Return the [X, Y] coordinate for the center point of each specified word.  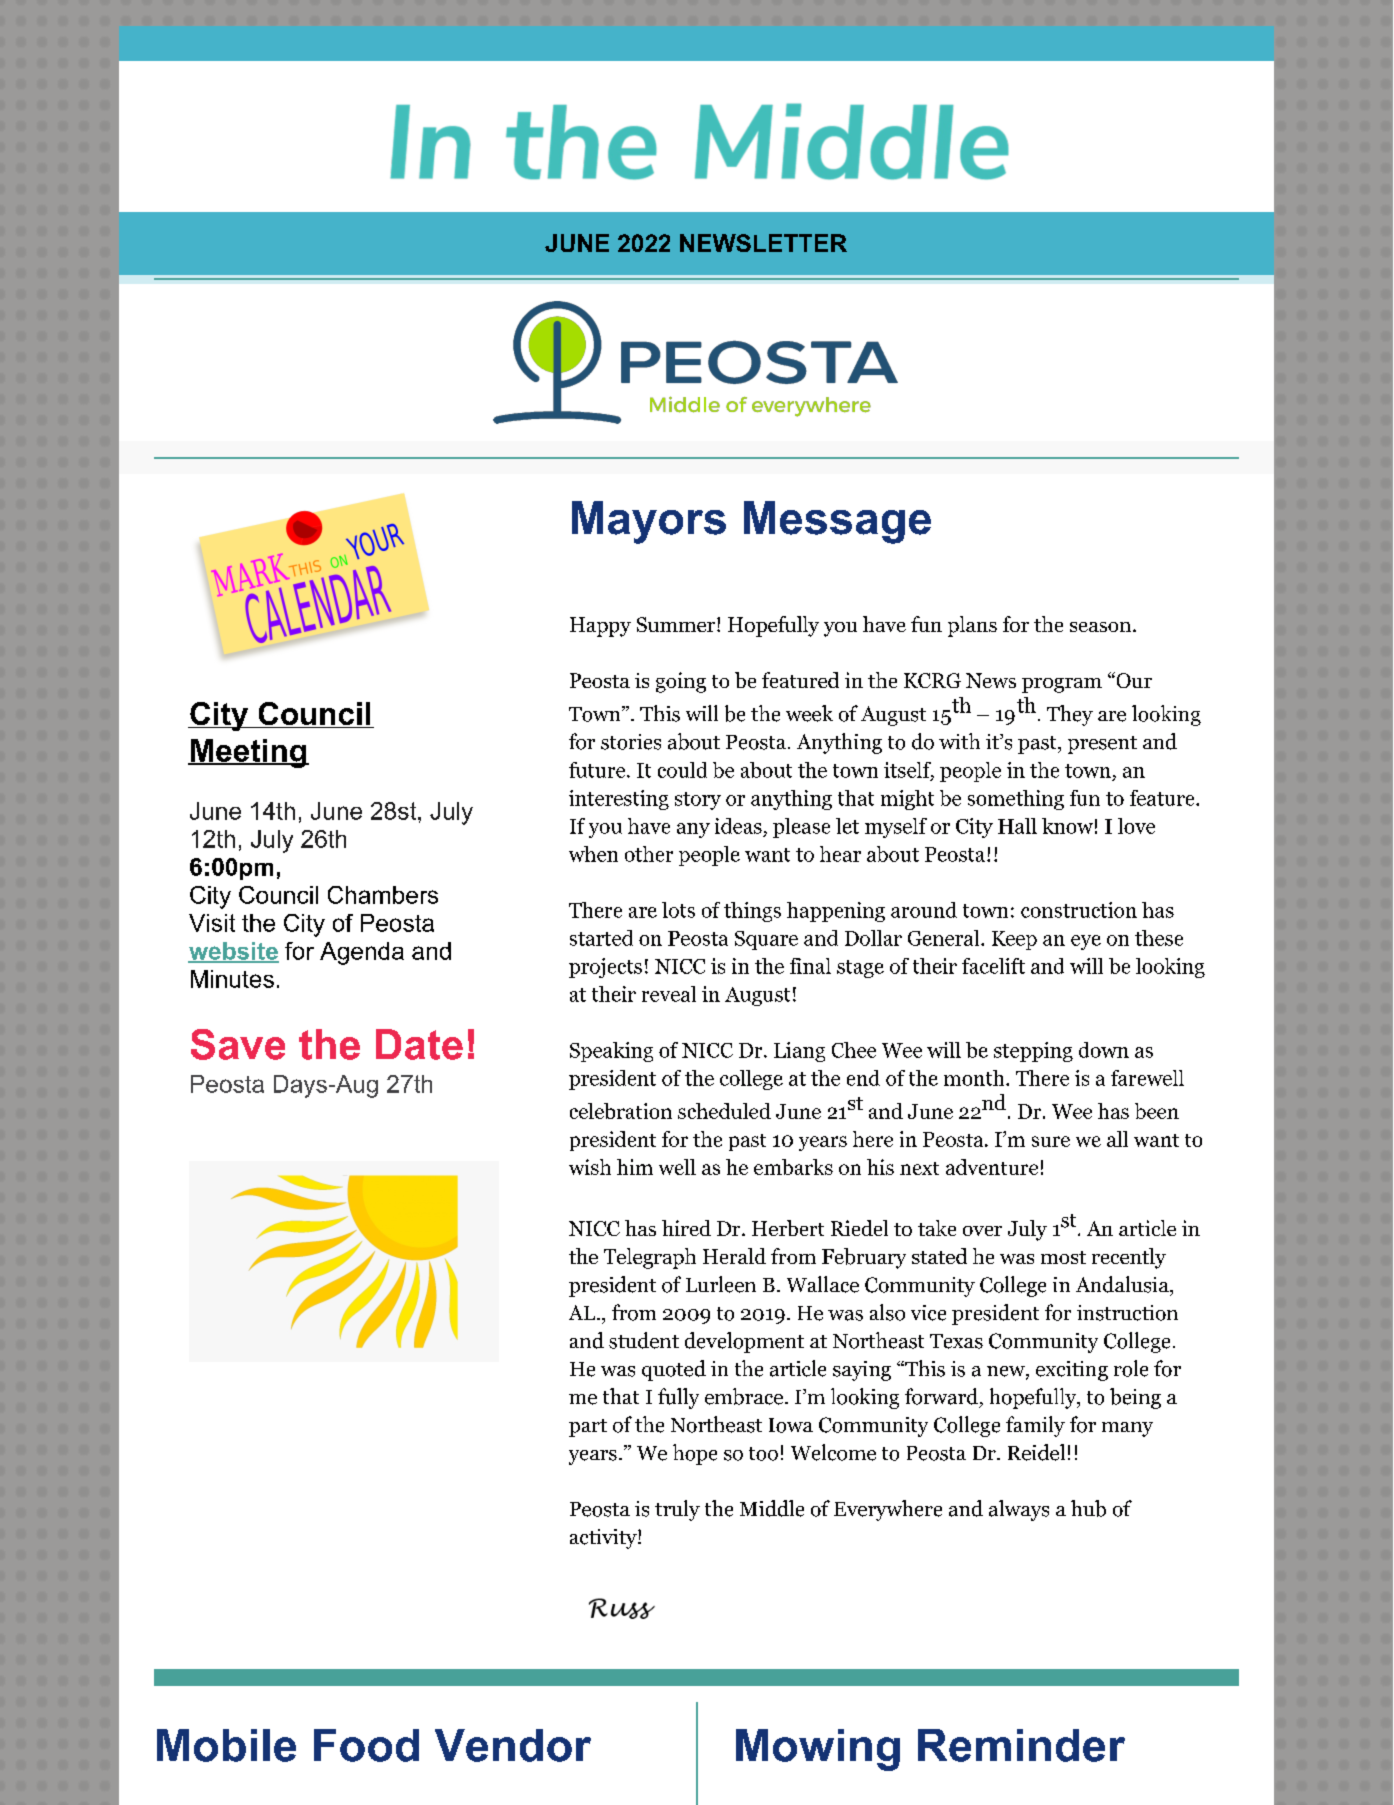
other [649, 854]
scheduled [724, 1111]
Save [238, 1044]
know [1067, 826]
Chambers [383, 895]
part [588, 1428]
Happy [600, 627]
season [1102, 627]
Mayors [649, 522]
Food [366, 1745]
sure [1051, 1141]
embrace [744, 1396]
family [1035, 1426]
